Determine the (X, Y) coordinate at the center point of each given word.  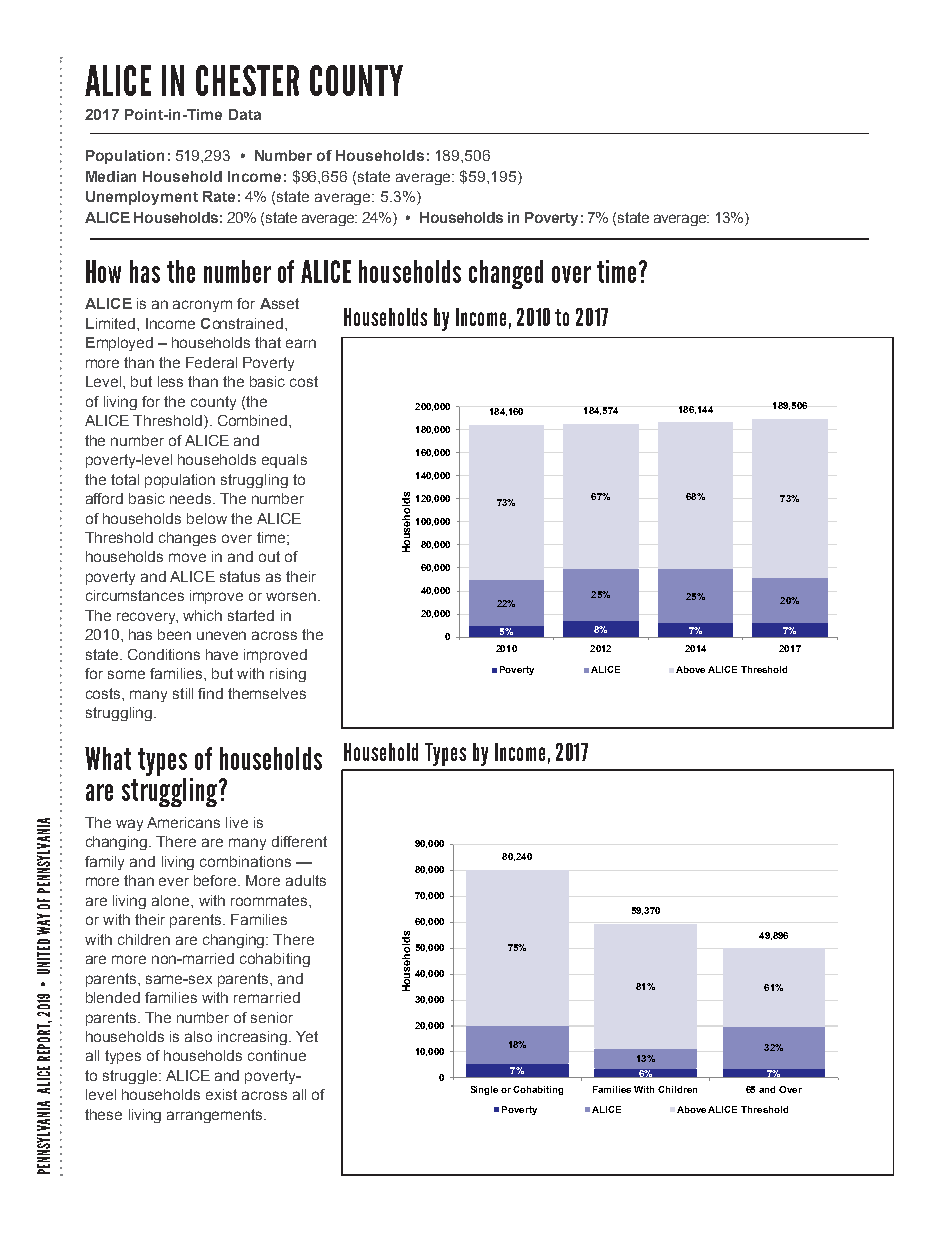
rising (288, 675)
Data (245, 114)
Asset (279, 303)
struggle (131, 1077)
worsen (291, 596)
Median (111, 176)
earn (301, 343)
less (170, 381)
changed (506, 274)
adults (306, 880)
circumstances (135, 595)
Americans (183, 822)
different (299, 841)
